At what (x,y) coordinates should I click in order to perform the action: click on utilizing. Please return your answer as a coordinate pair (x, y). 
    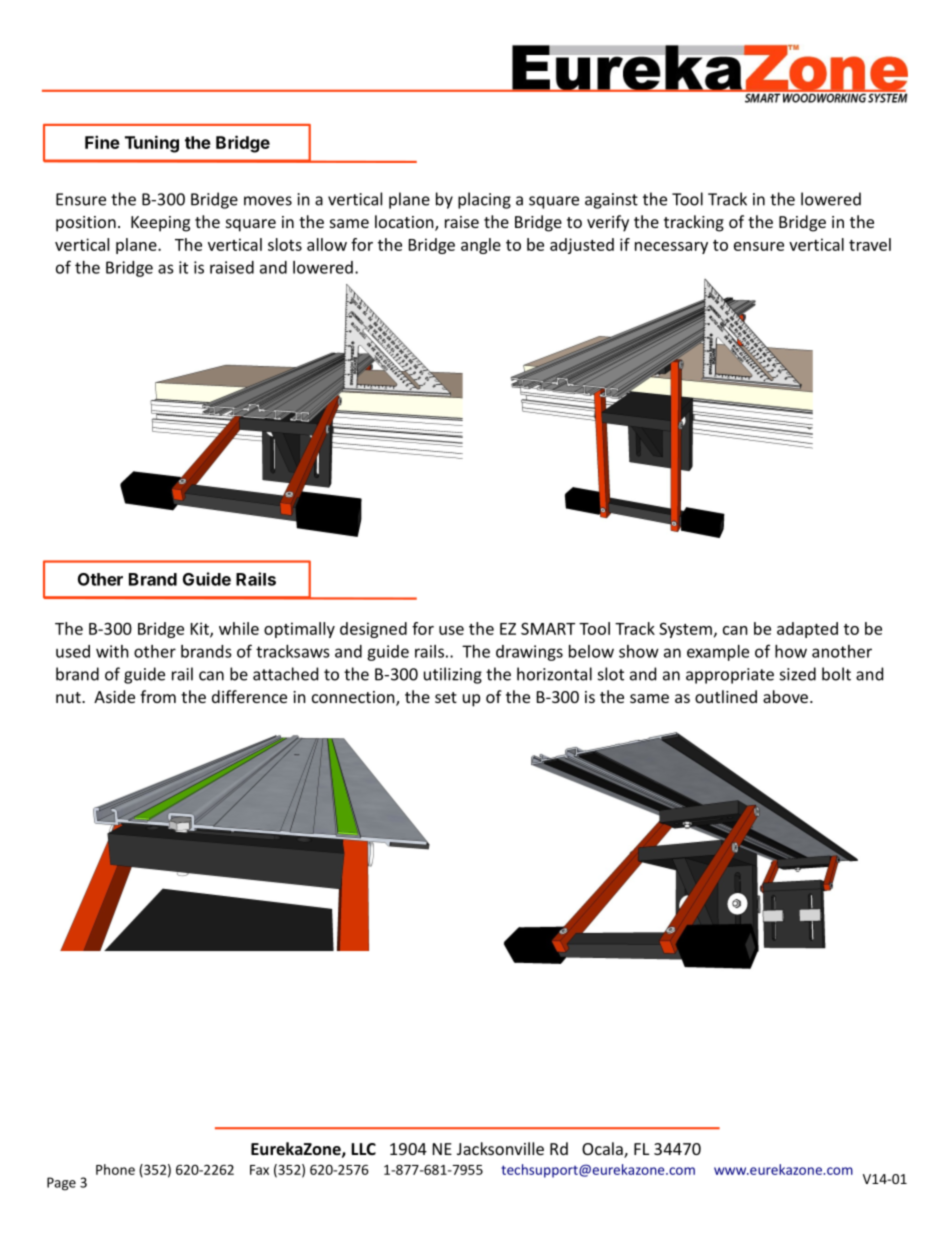
    Looking at the image, I should click on (453, 675).
